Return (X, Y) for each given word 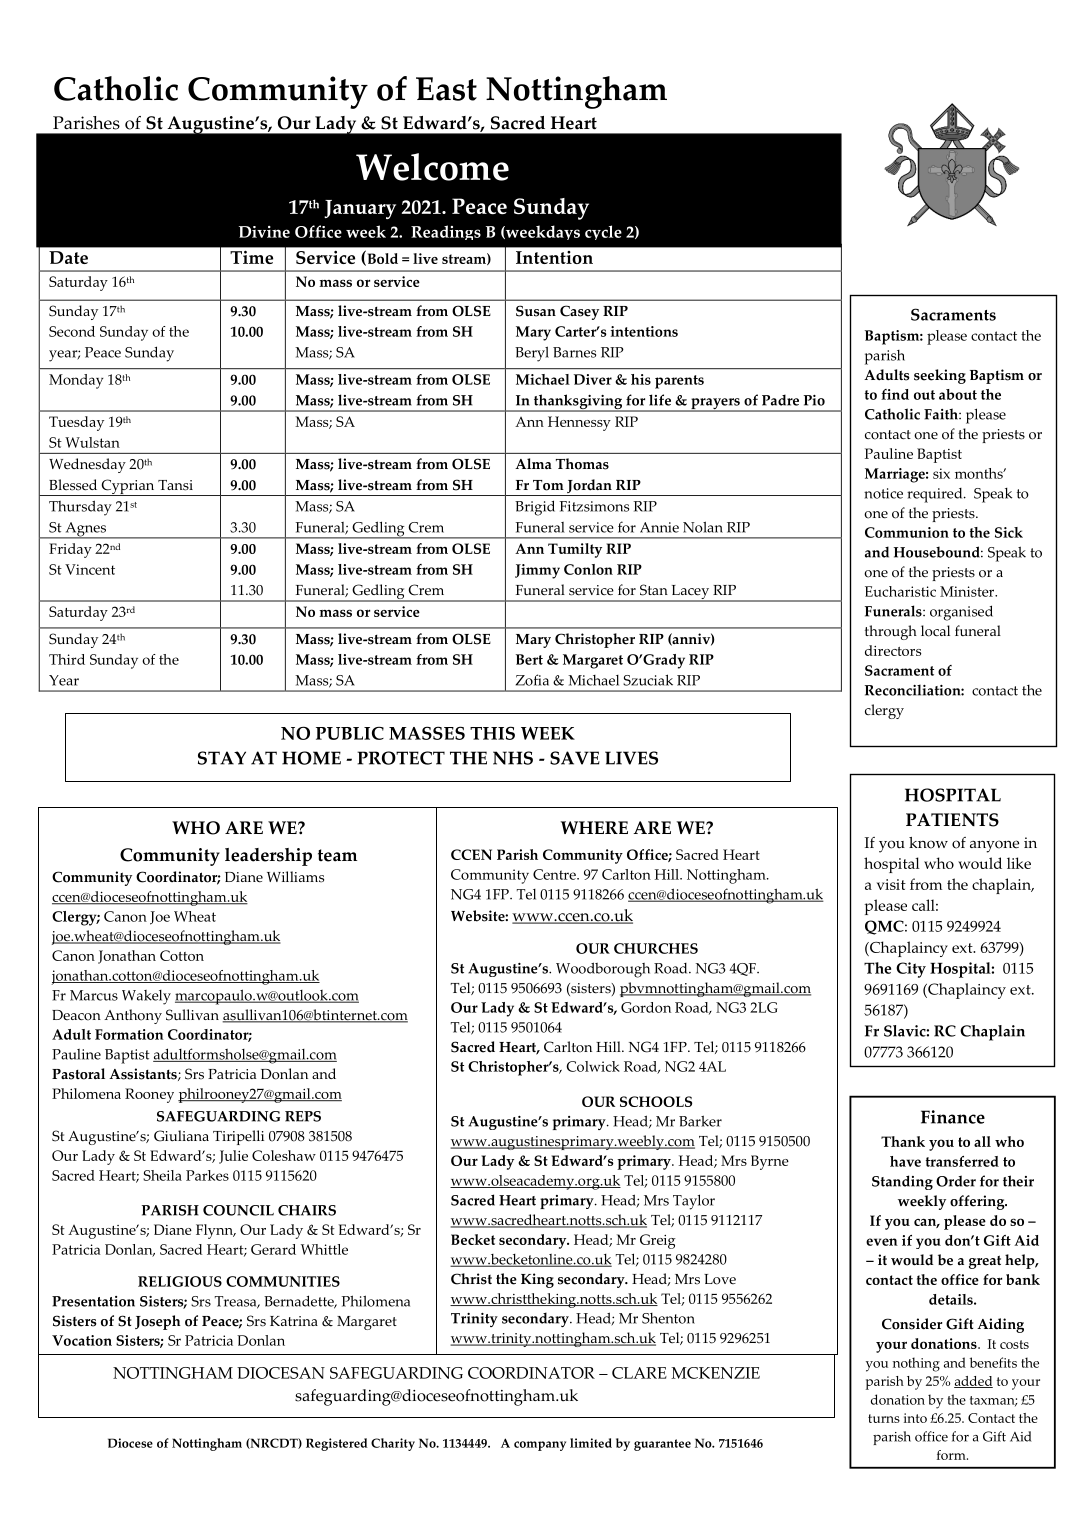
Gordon (646, 1007)
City (911, 970)
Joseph (158, 1322)
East (446, 89)
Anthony (133, 1016)
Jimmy (537, 571)
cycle (603, 232)
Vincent (90, 569)
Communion (907, 532)
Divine (264, 232)
